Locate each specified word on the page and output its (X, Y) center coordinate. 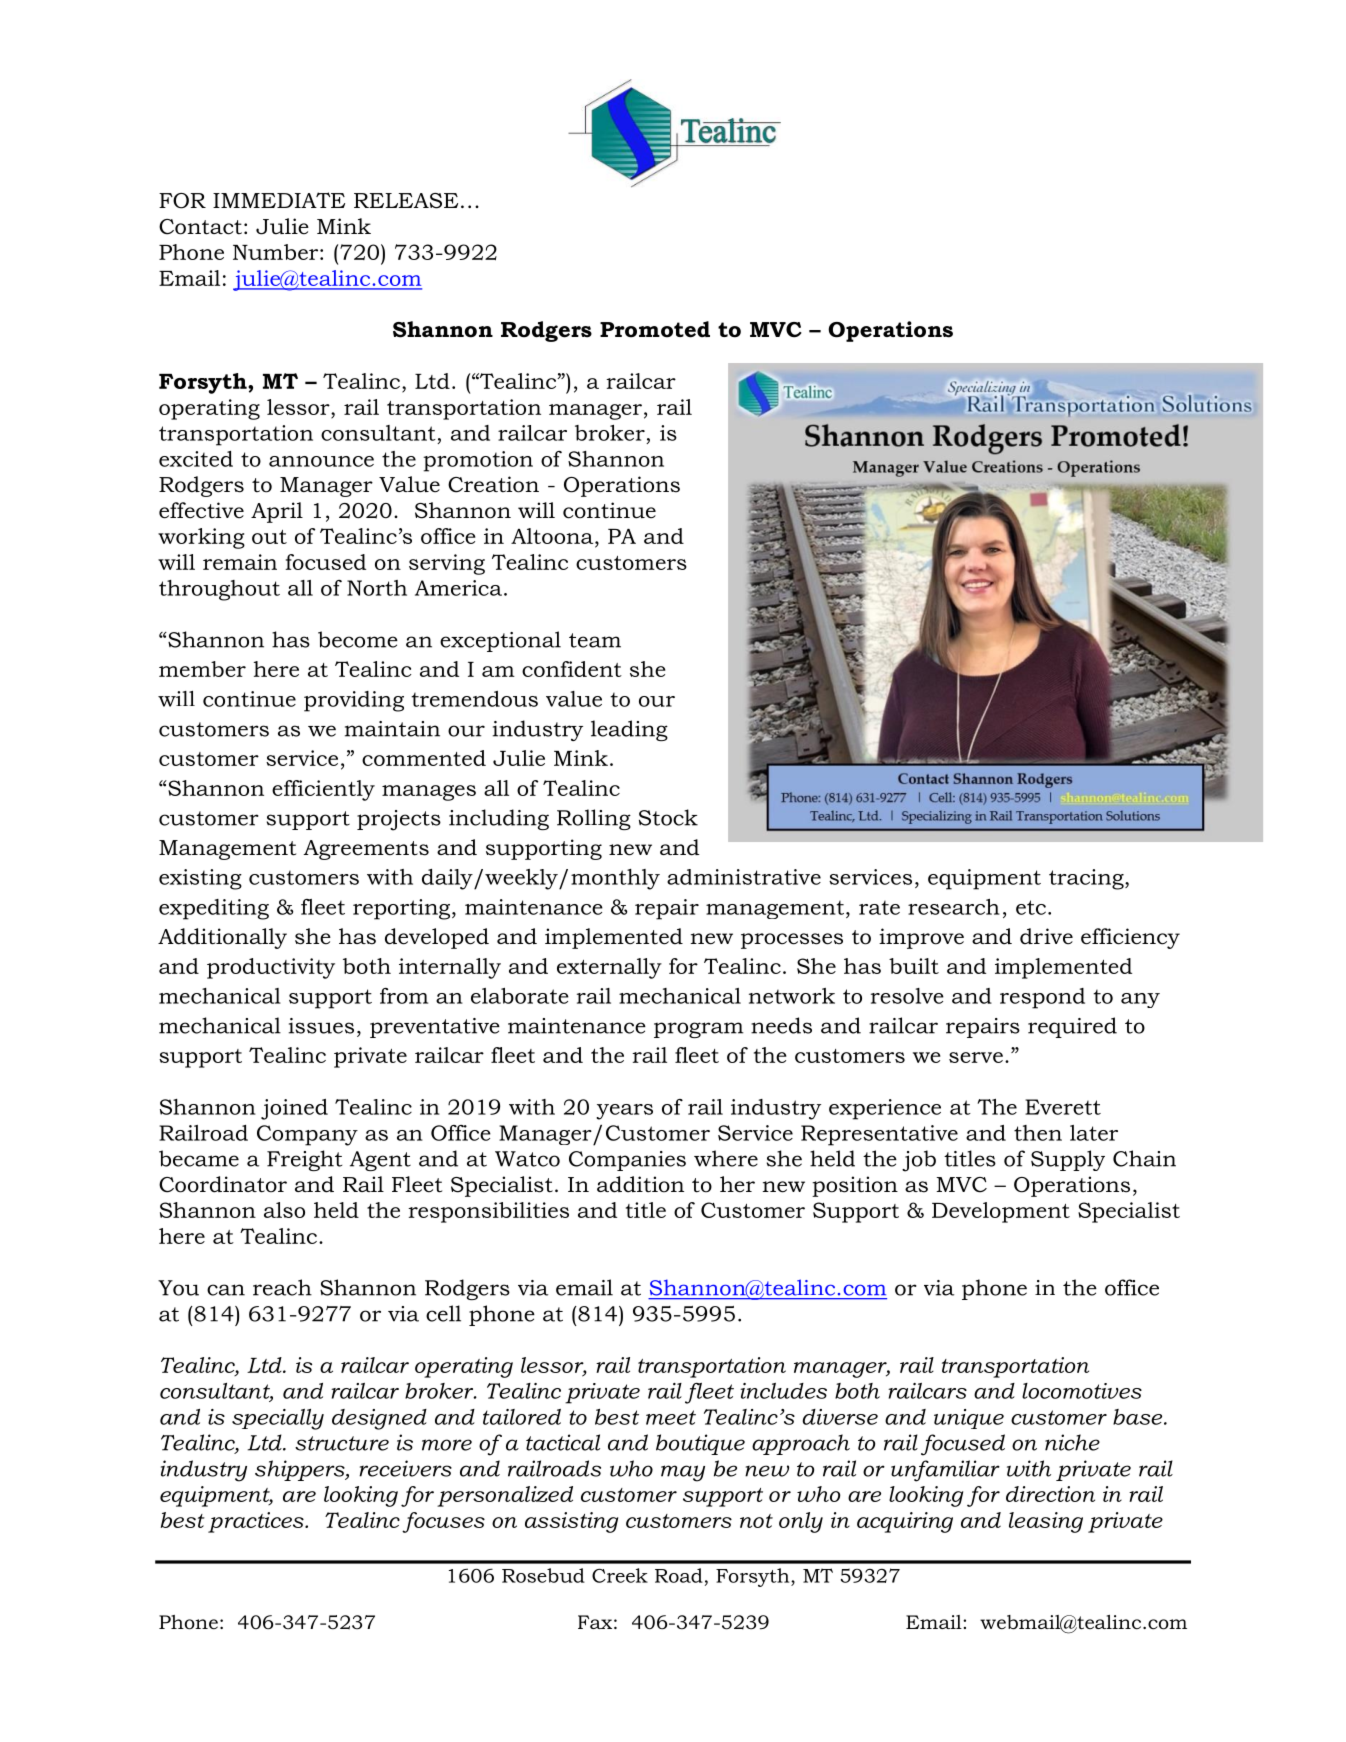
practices (257, 1522)
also (284, 1210)
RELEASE (406, 201)
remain (240, 562)
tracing (1087, 879)
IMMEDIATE (279, 200)
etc (1031, 907)
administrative (744, 877)
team (595, 640)
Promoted (655, 329)
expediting (214, 909)
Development (1001, 1212)
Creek (620, 1575)
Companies (627, 1161)
